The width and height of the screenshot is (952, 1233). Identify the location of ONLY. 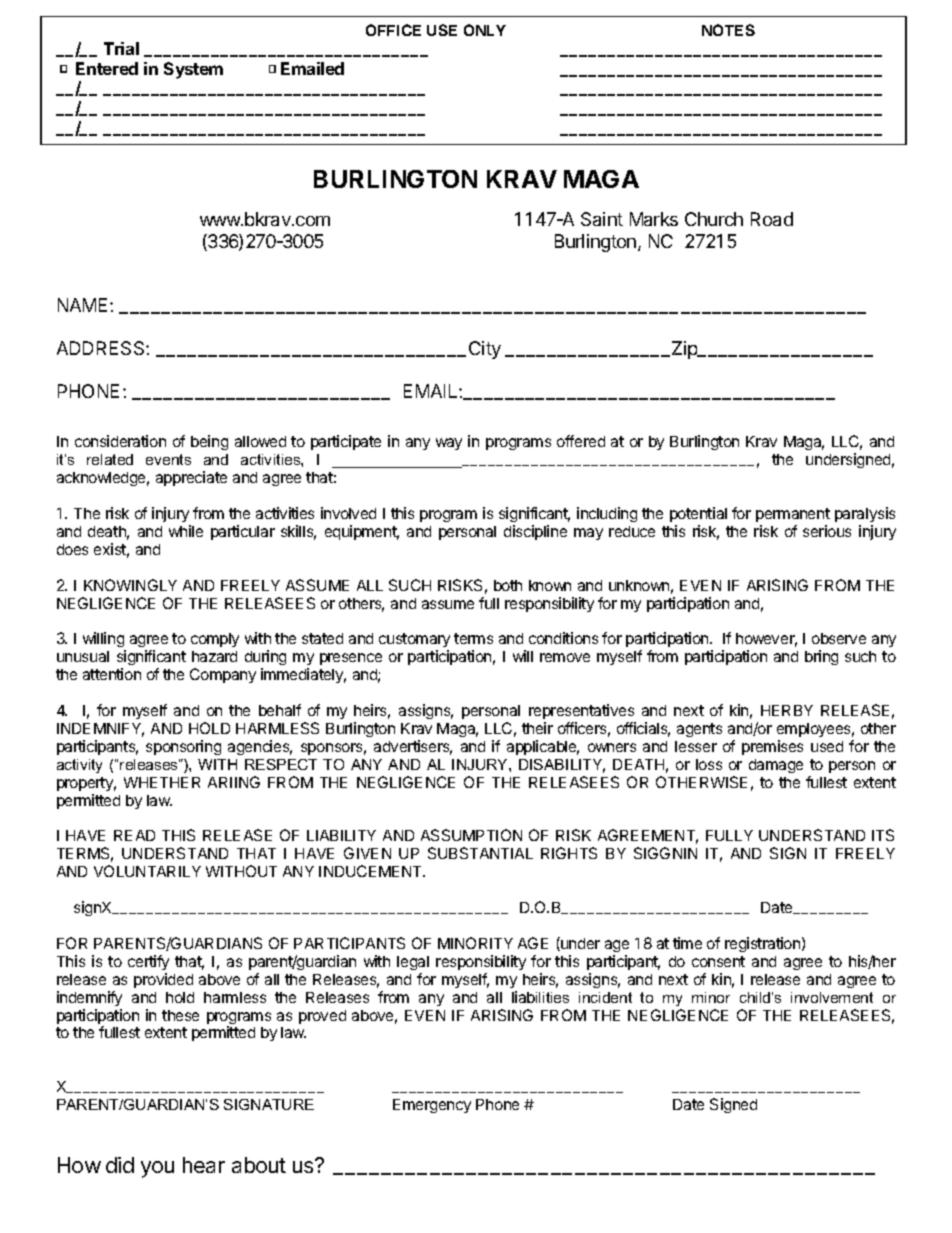
(485, 30).
